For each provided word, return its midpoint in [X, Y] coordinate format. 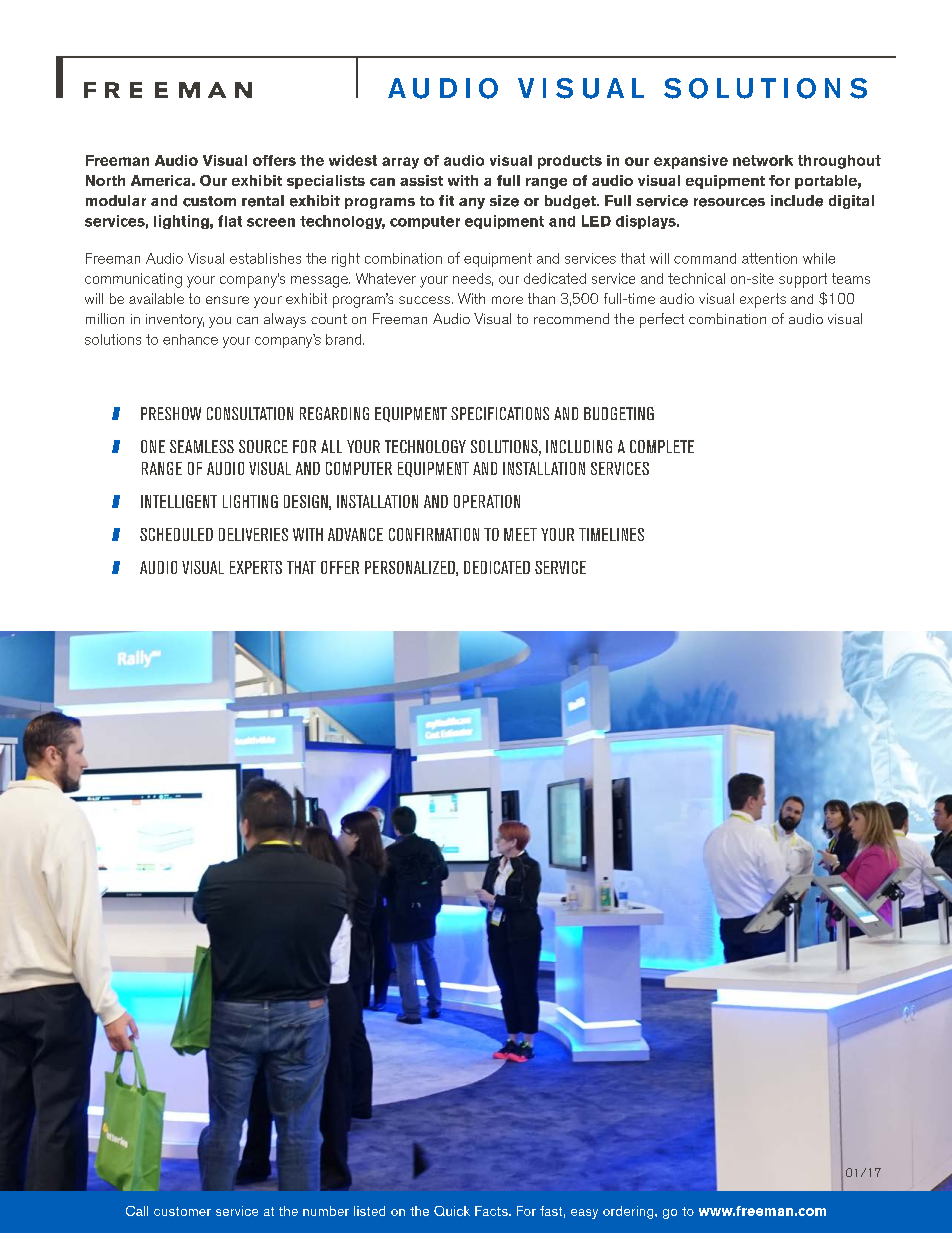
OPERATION [487, 501]
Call [137, 1211]
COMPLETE [662, 446]
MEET [520, 534]
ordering [629, 1212]
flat [230, 221]
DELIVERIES [253, 534]
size [504, 201]
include [797, 201]
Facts [492, 1211]
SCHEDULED [176, 534]
